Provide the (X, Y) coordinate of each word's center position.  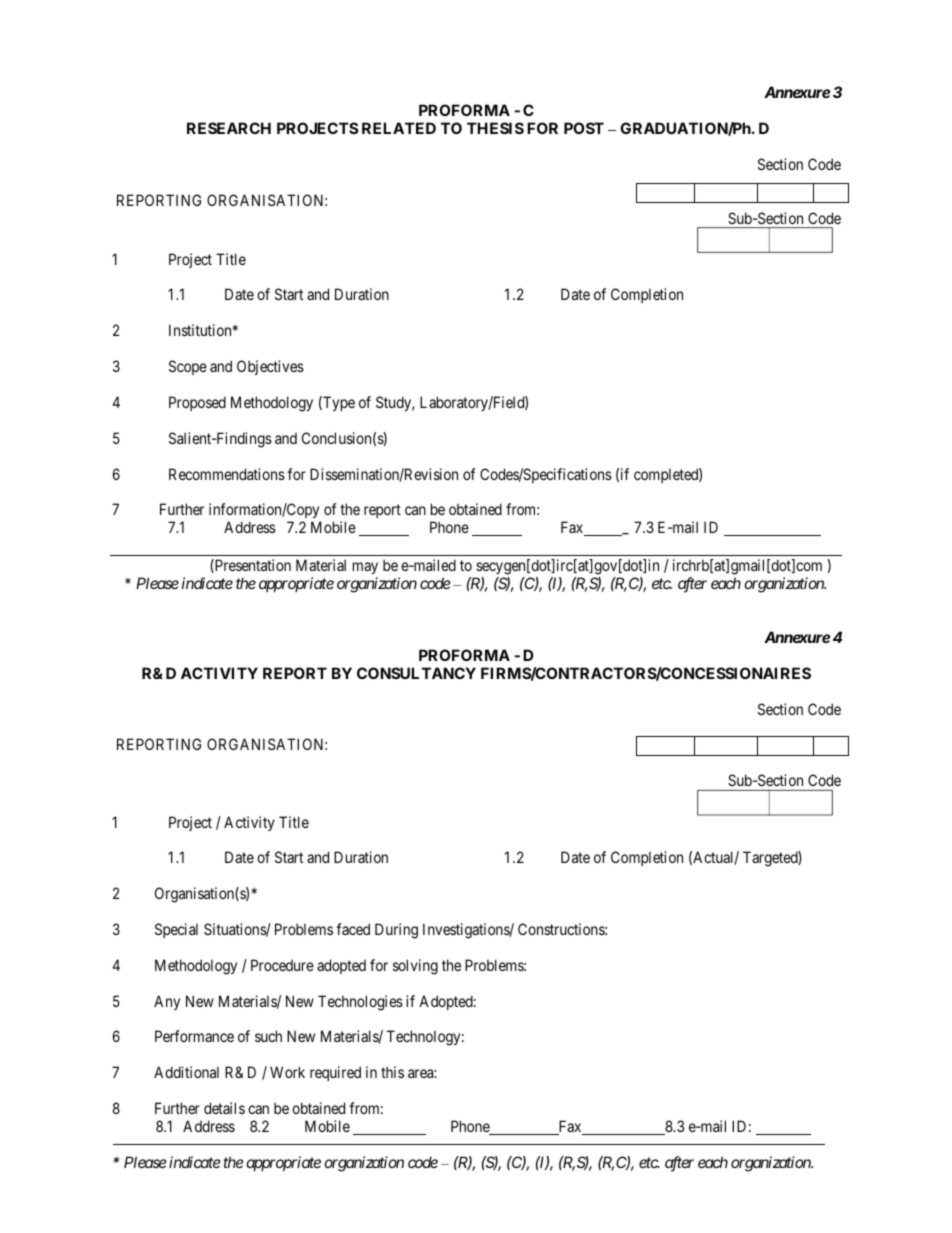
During (396, 931)
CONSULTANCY (416, 673)
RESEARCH (229, 128)
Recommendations (227, 474)
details (224, 1108)
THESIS (495, 128)
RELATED (399, 128)
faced (353, 929)
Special (176, 930)
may (365, 570)
